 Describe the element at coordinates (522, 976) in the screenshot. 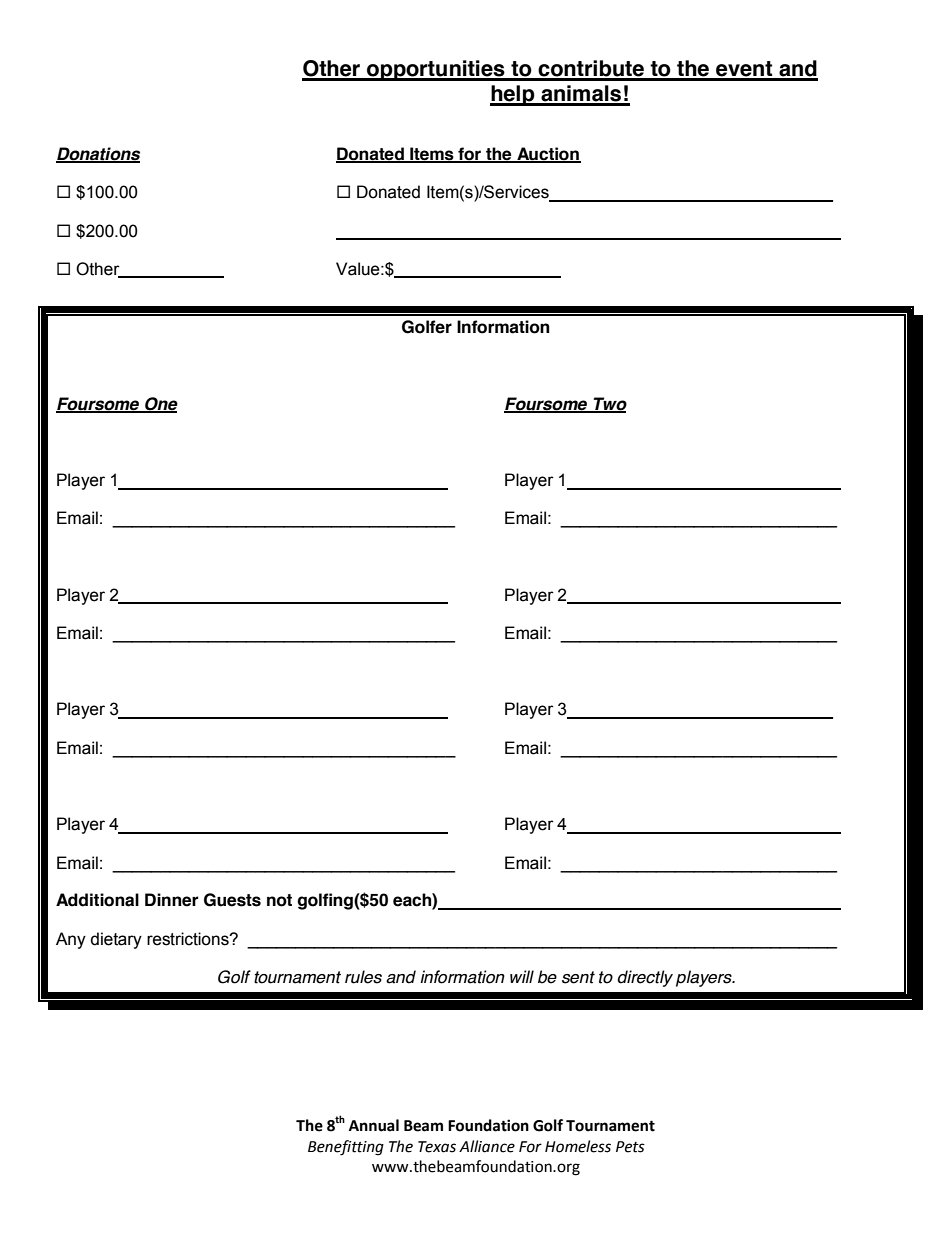

I see `will` at that location.
